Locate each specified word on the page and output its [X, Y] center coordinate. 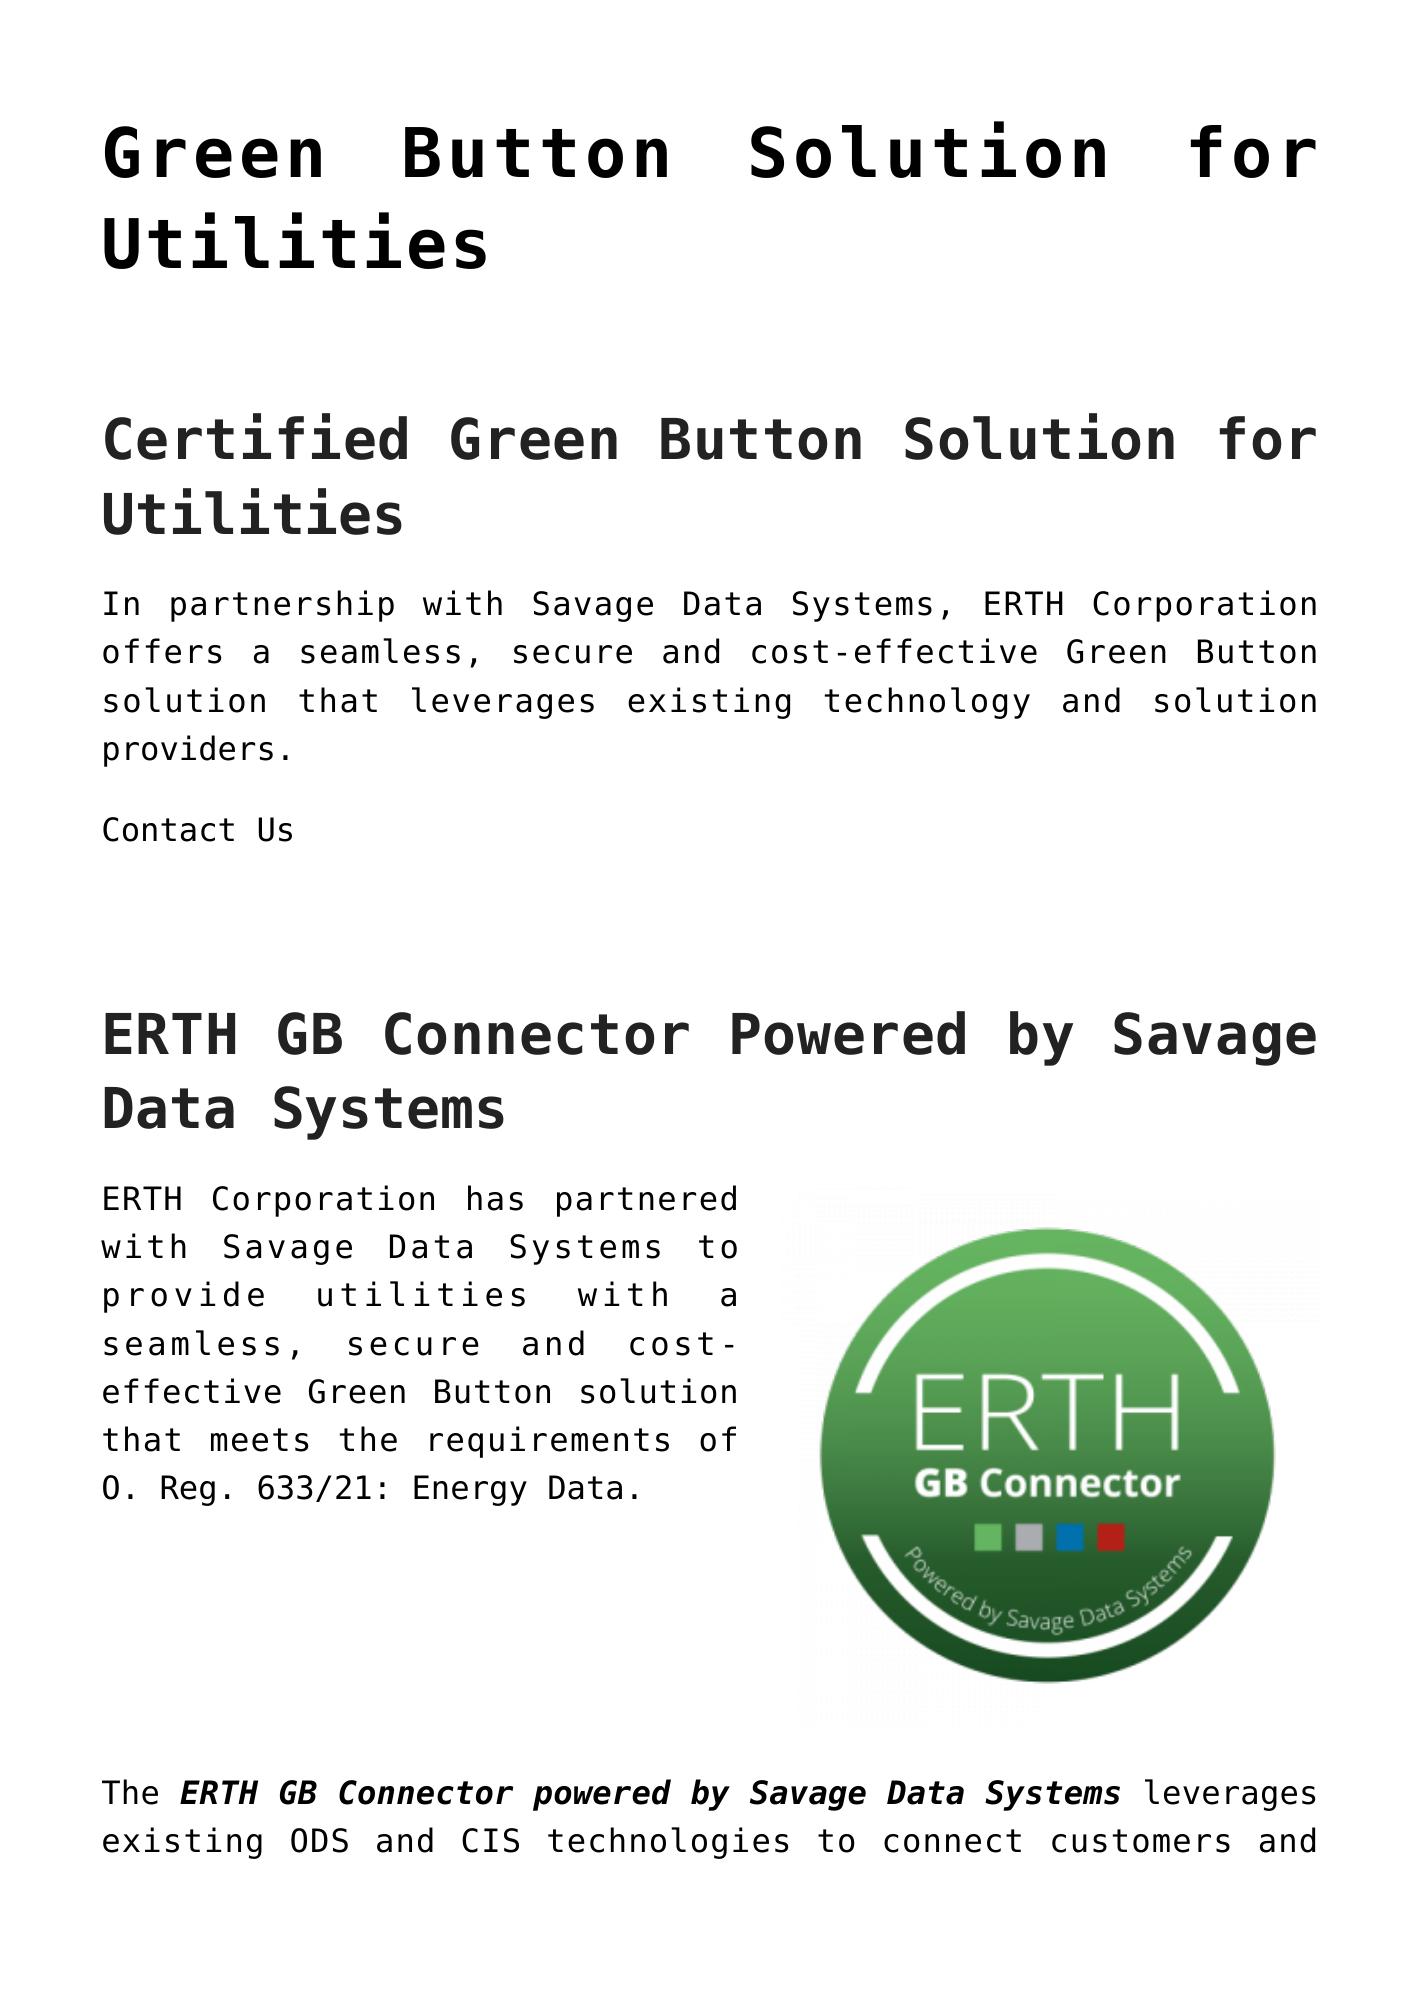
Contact [168, 829]
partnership [282, 606]
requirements [549, 1442]
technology [927, 703]
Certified [256, 436]
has [495, 1198]
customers [1141, 1841]
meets [259, 1440]
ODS [319, 1840]
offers [162, 651]
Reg [188, 1490]
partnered [646, 1201]
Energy [470, 1490]
